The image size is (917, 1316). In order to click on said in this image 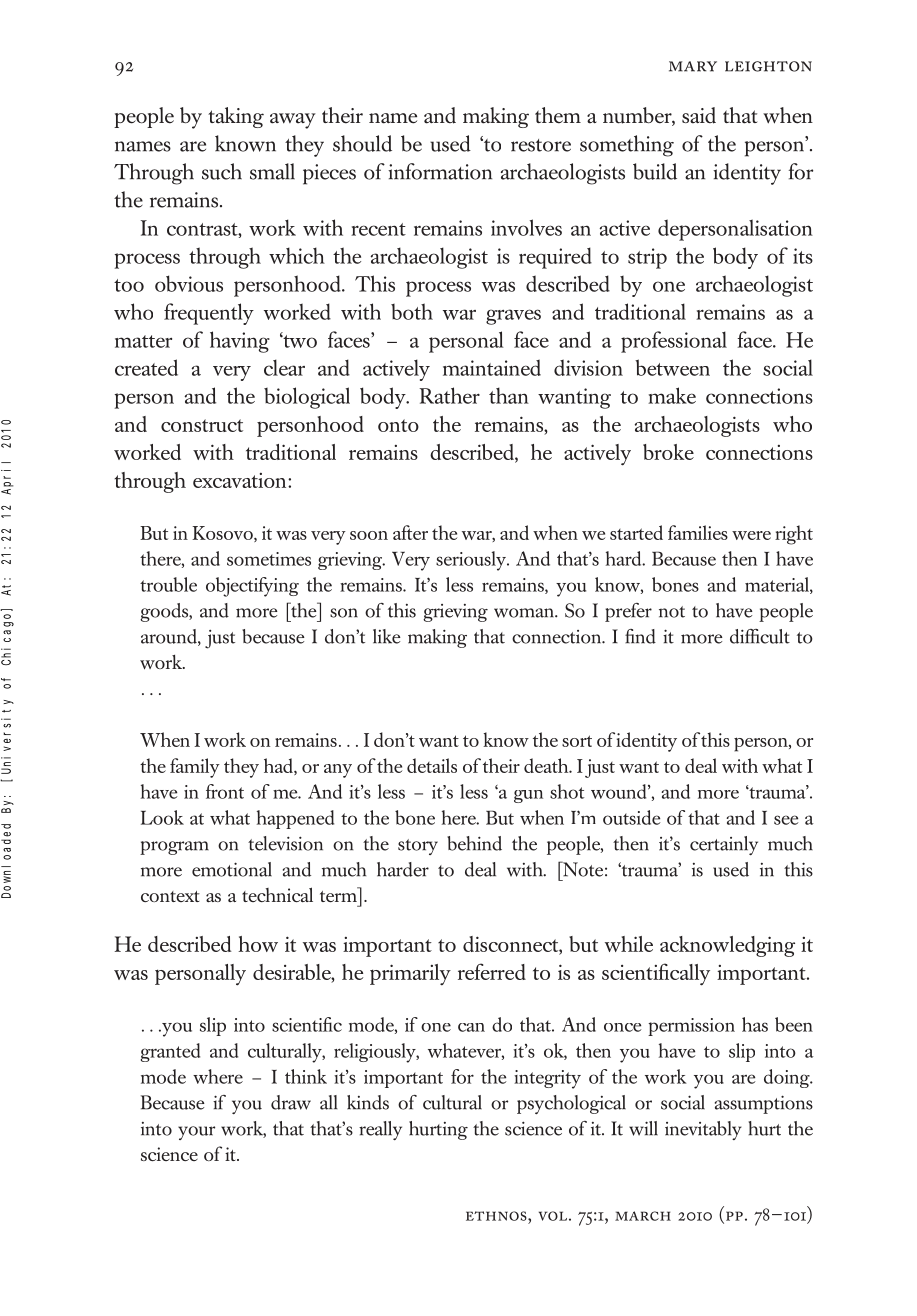, I will do `click(699, 115)`.
